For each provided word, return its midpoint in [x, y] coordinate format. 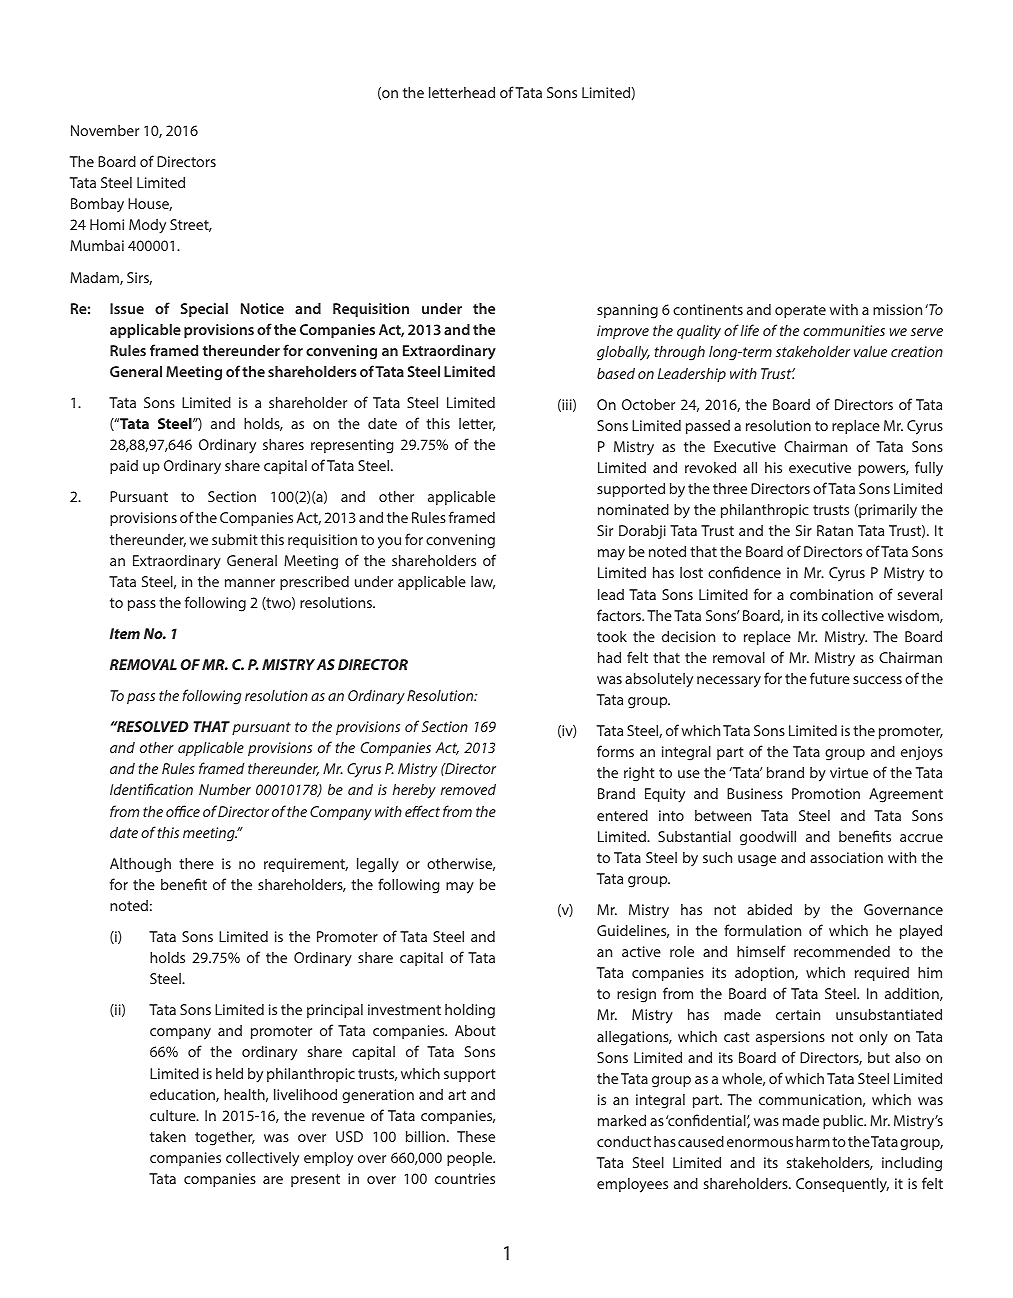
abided [769, 909]
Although [140, 865]
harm [813, 1141]
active [641, 951]
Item [125, 633]
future [830, 678]
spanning [627, 311]
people [471, 1159]
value [870, 351]
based [616, 373]
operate [800, 311]
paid [124, 467]
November [105, 130]
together [225, 1138]
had [609, 657]
